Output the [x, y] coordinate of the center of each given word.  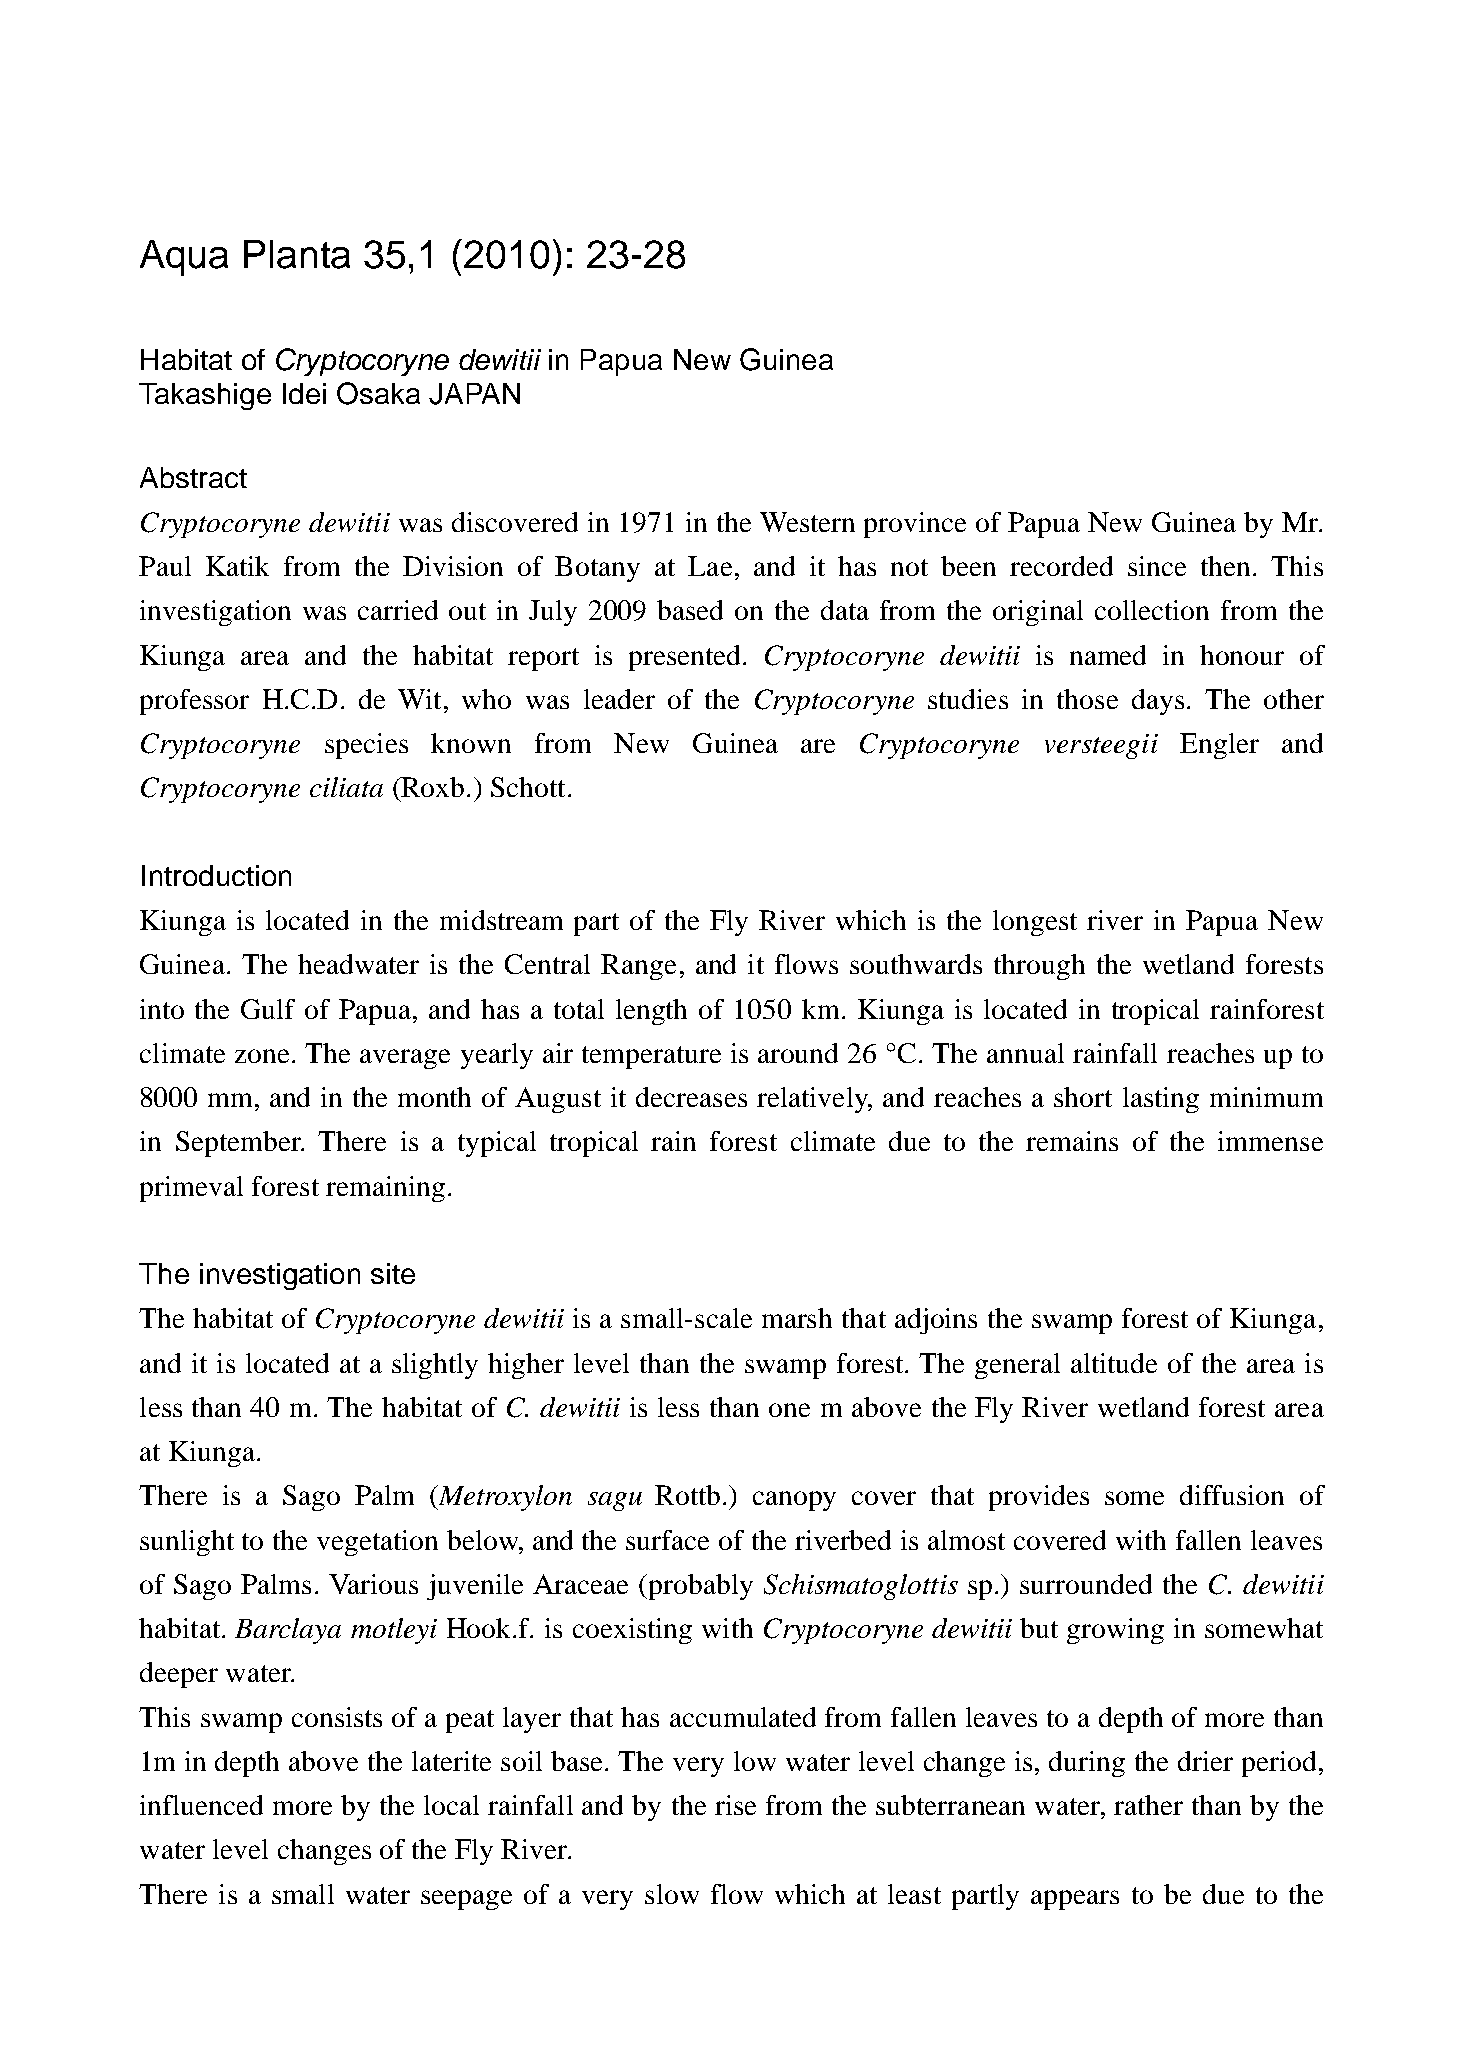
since [1157, 566]
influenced [201, 1805]
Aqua [184, 258]
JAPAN [474, 394]
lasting [1161, 1100]
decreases [691, 1097]
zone [262, 1056]
